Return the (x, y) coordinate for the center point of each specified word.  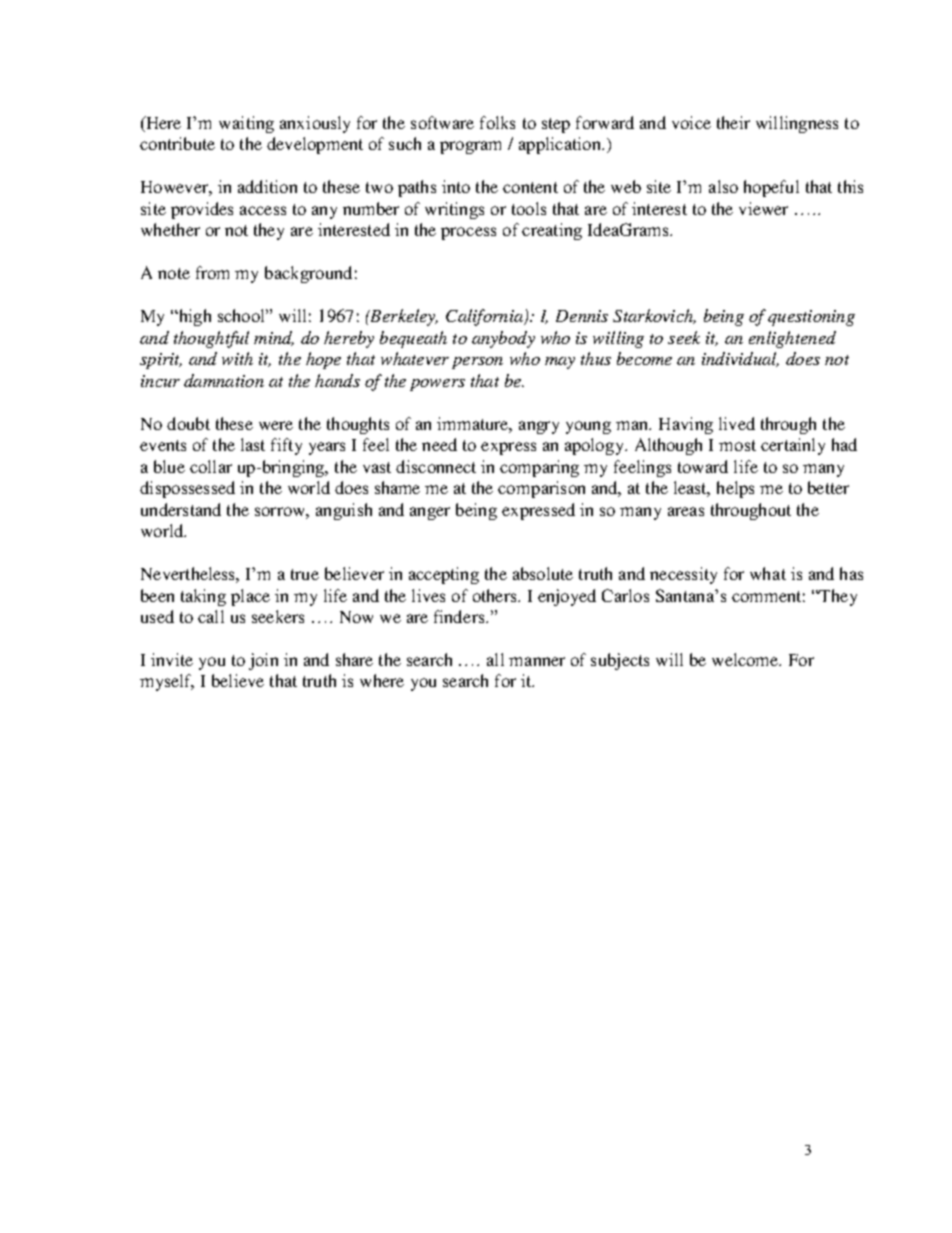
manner (537, 661)
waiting (246, 124)
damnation (224, 380)
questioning (811, 318)
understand (181, 509)
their (733, 122)
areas (686, 511)
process (468, 233)
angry (539, 427)
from (212, 272)
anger (430, 513)
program (470, 147)
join (263, 661)
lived (737, 423)
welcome (746, 659)
